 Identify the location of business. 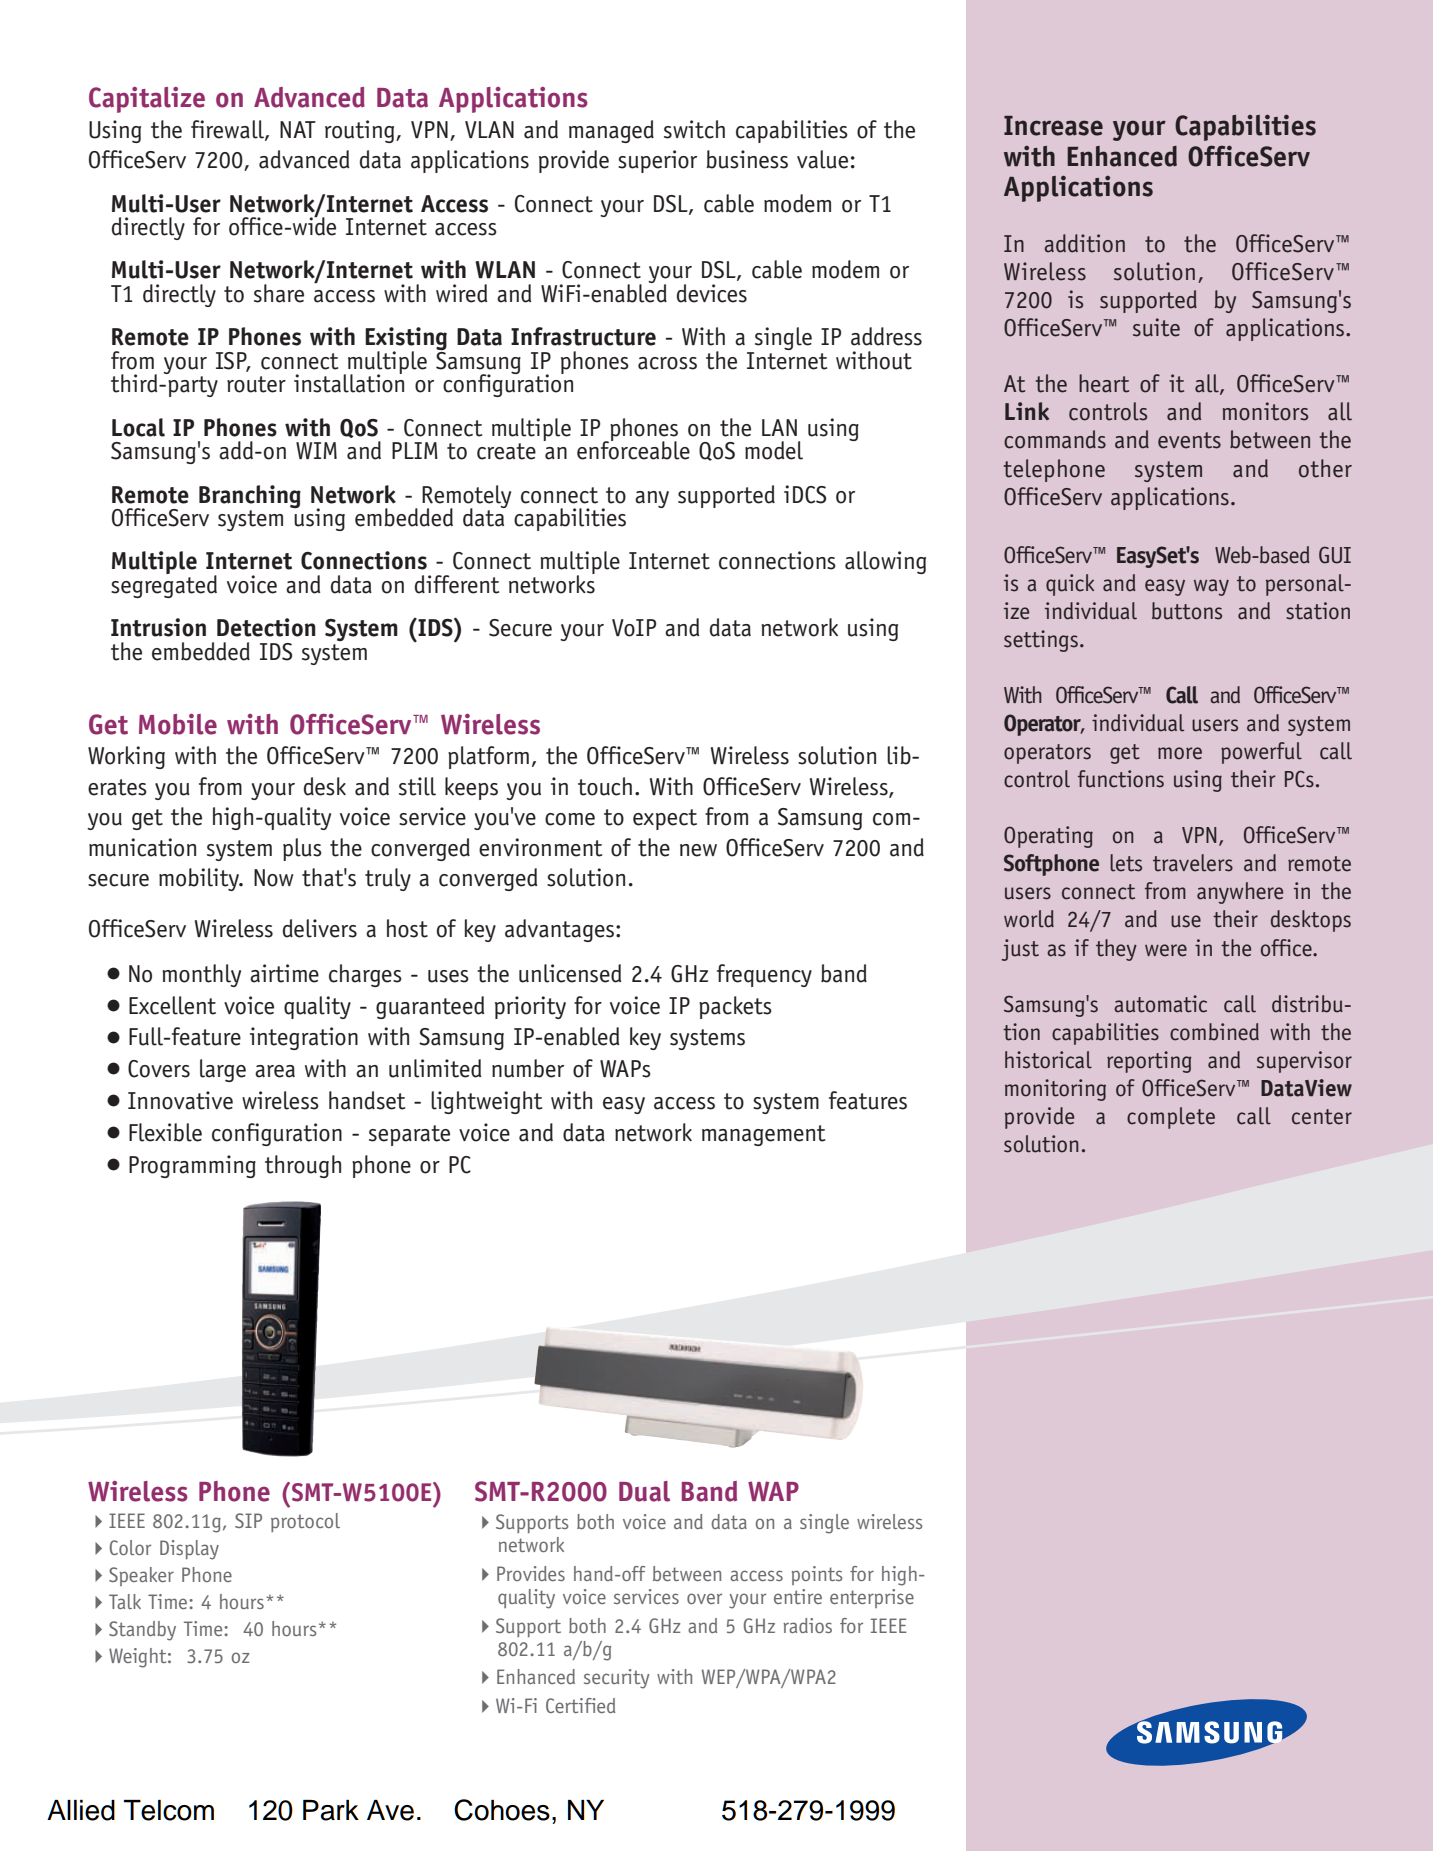
(747, 159).
